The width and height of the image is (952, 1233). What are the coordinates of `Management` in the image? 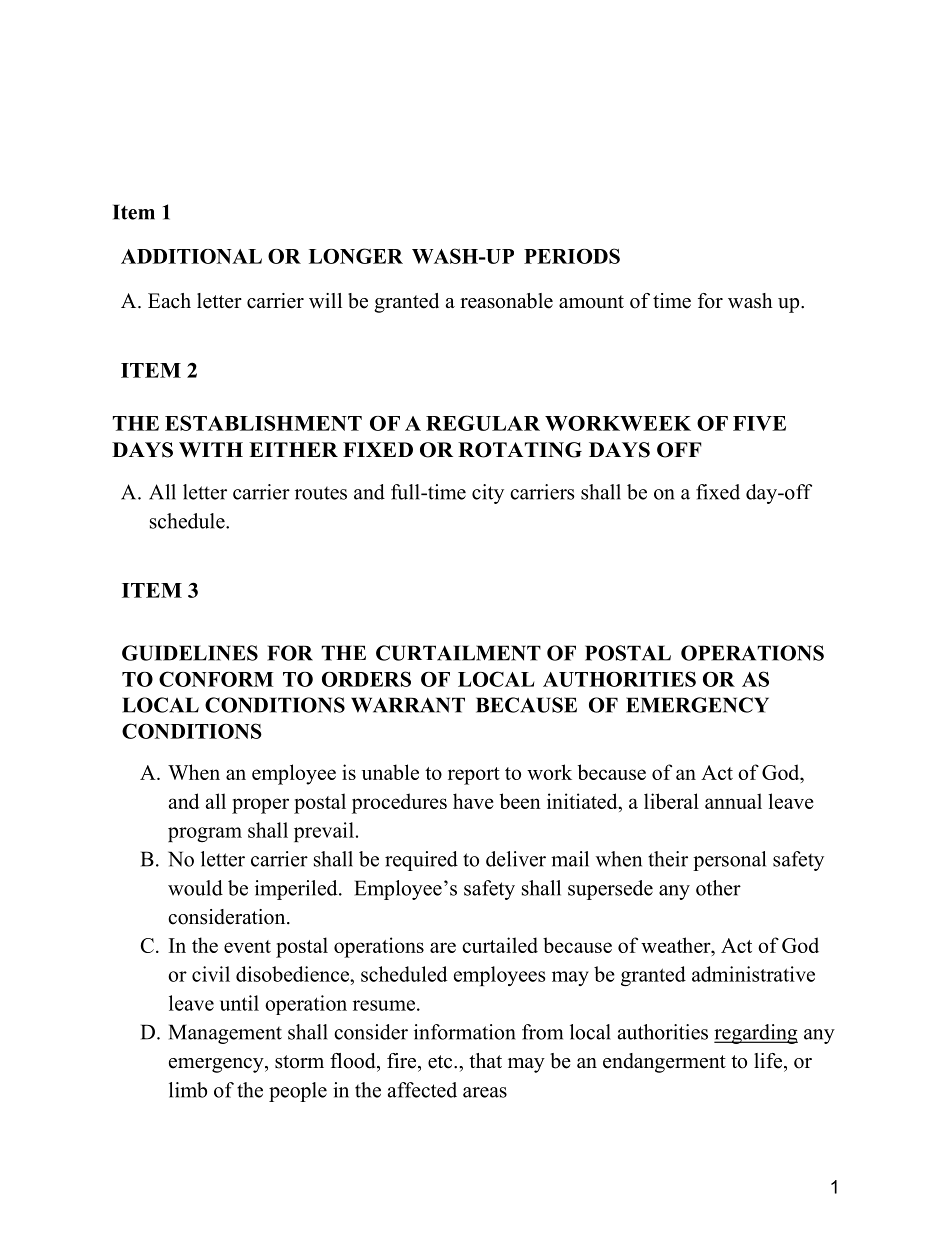 It's located at (225, 1034).
